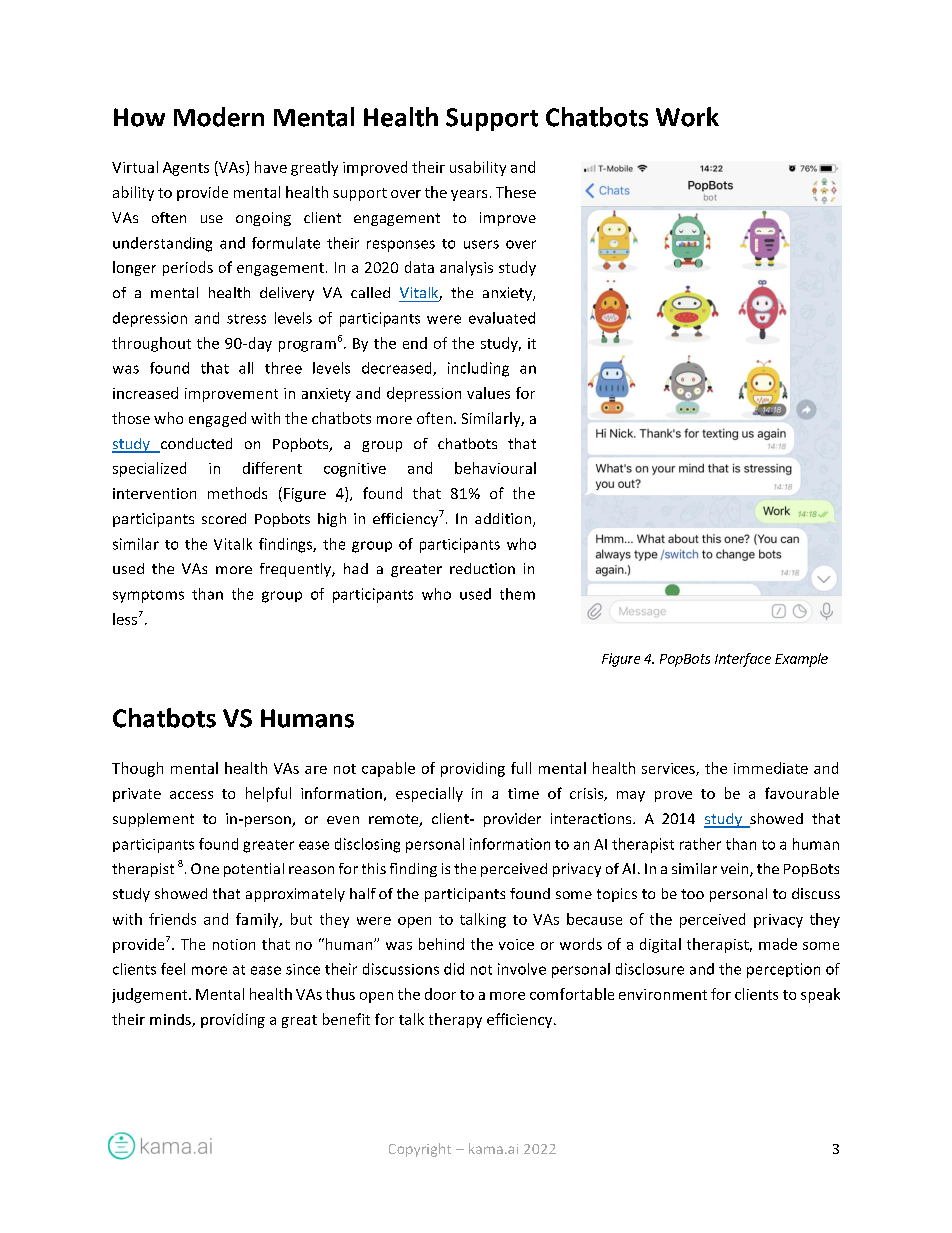 Image resolution: width=952 pixels, height=1233 pixels. What do you see at coordinates (469, 195) in the image?
I see `years` at bounding box center [469, 195].
